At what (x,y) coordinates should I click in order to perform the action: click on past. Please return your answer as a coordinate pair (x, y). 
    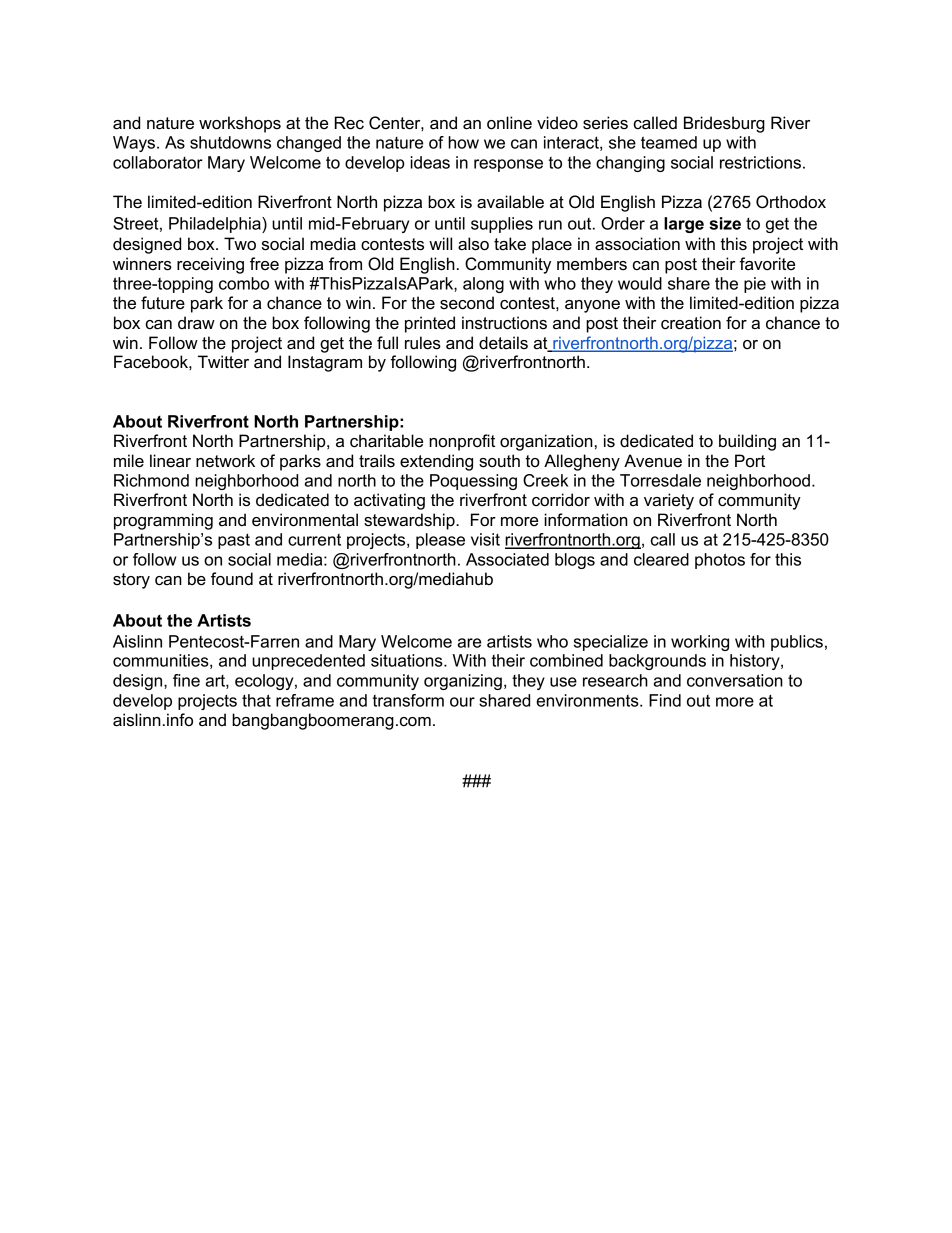
    Looking at the image, I should click on (234, 541).
